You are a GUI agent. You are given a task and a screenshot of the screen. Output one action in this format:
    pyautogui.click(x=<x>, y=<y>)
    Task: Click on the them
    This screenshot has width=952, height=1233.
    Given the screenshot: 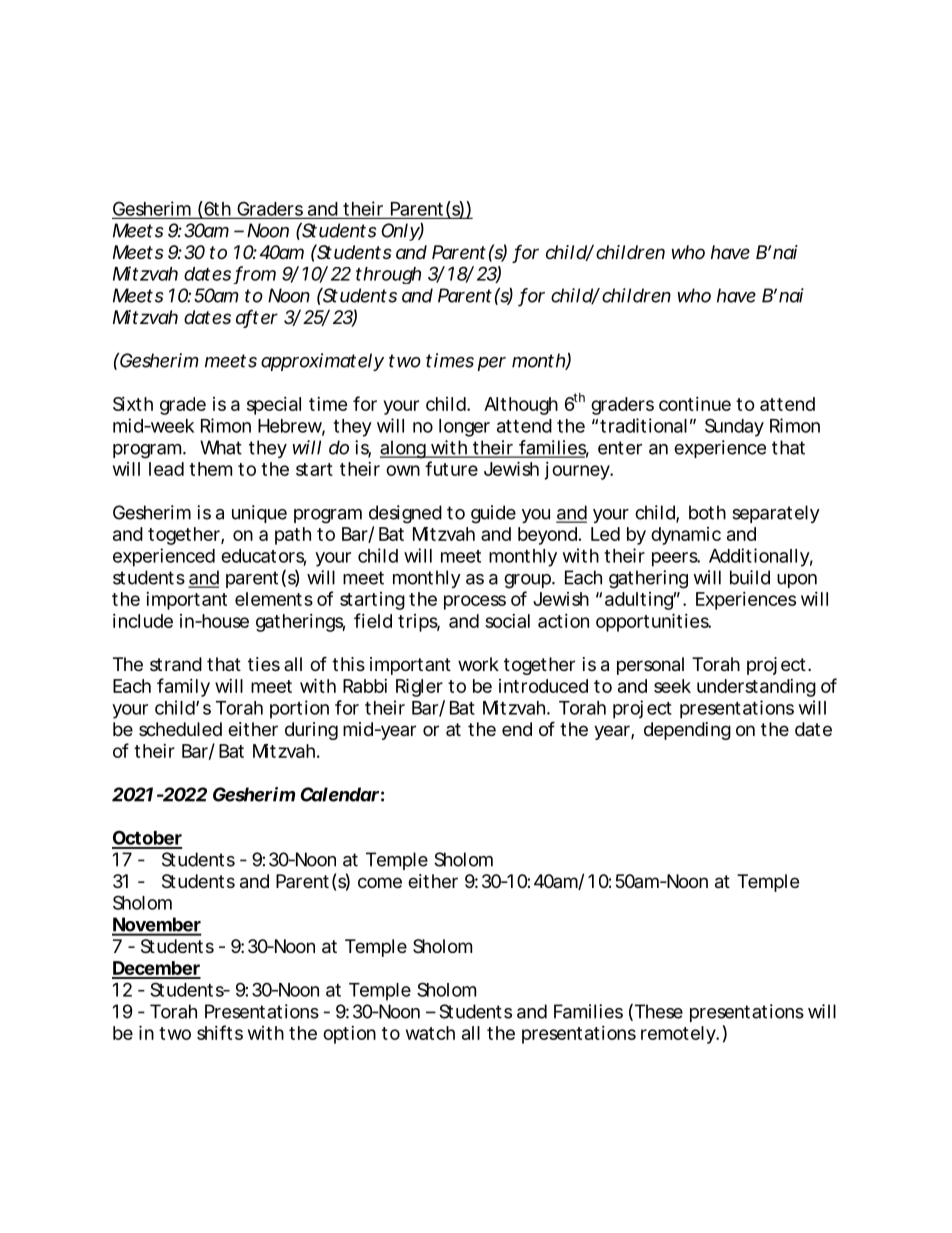 What is the action you would take?
    pyautogui.click(x=210, y=469)
